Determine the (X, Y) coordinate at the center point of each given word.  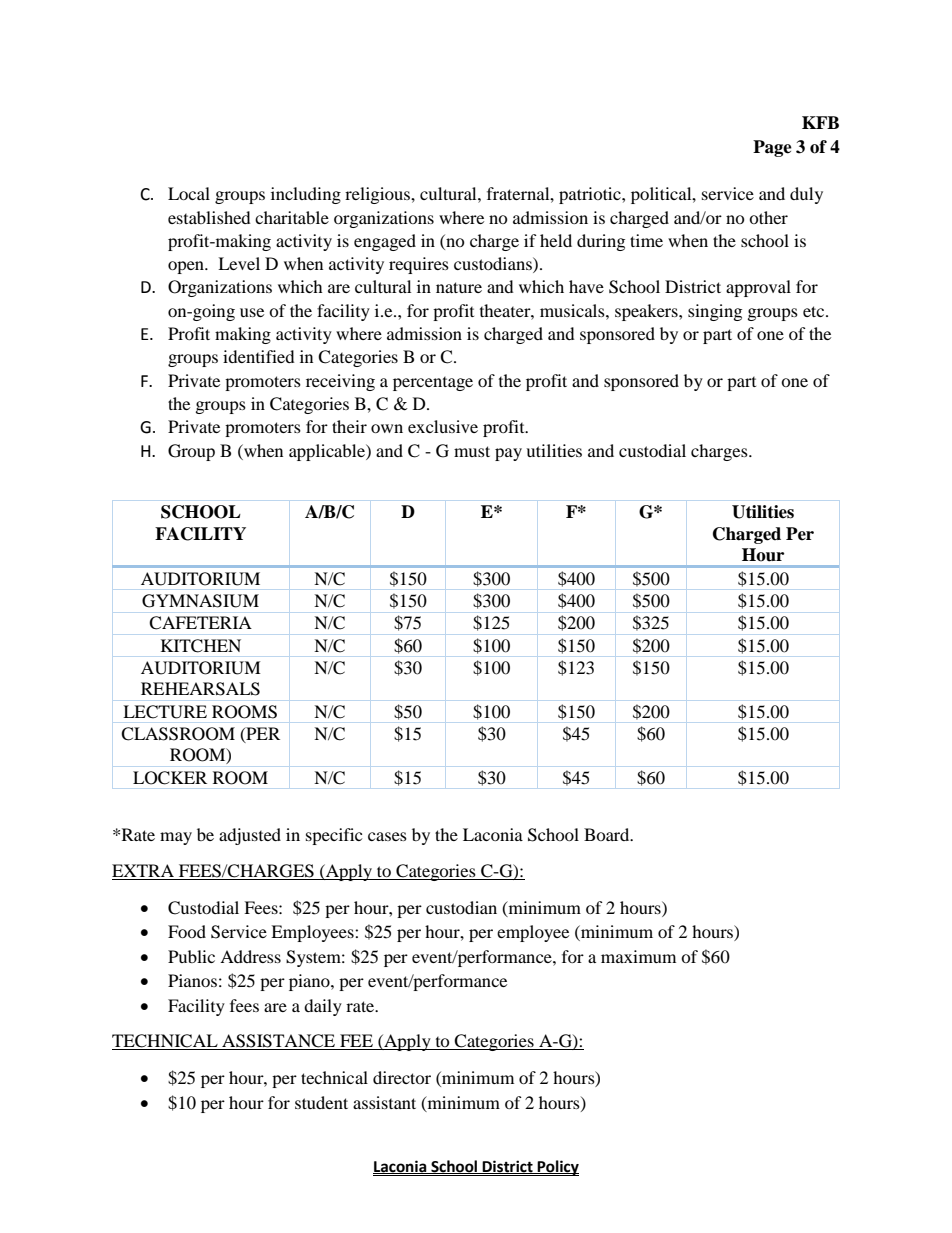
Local (189, 193)
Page (772, 148)
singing (715, 312)
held (556, 240)
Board (608, 834)
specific (334, 836)
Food (187, 931)
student (321, 1102)
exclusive (443, 426)
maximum (638, 956)
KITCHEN (201, 646)
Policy (557, 1168)
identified (259, 356)
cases (387, 836)
